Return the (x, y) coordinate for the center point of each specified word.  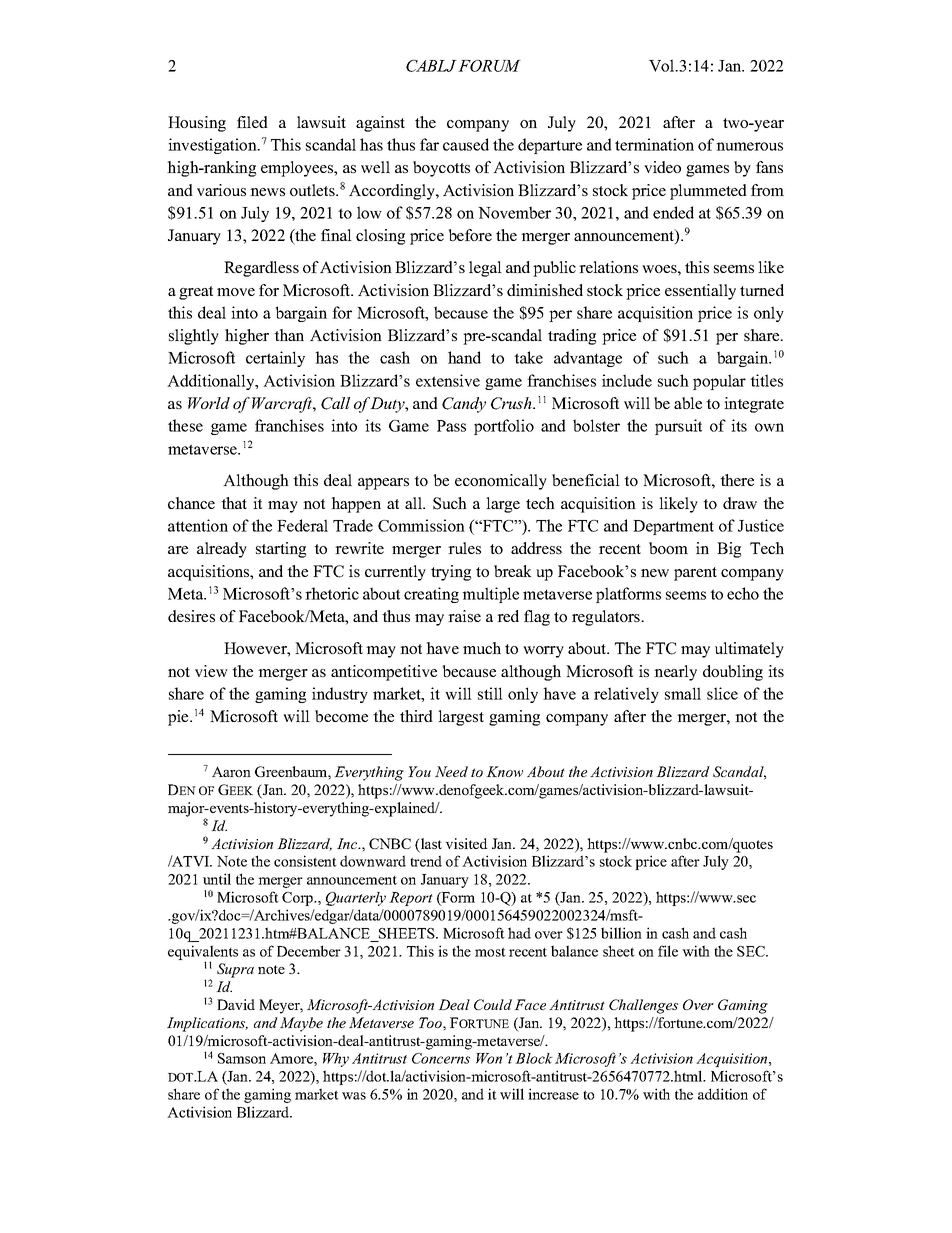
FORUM (489, 66)
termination (654, 144)
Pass (451, 426)
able (688, 403)
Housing (197, 124)
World (209, 403)
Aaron (231, 771)
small (683, 693)
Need (451, 771)
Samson (242, 1058)
